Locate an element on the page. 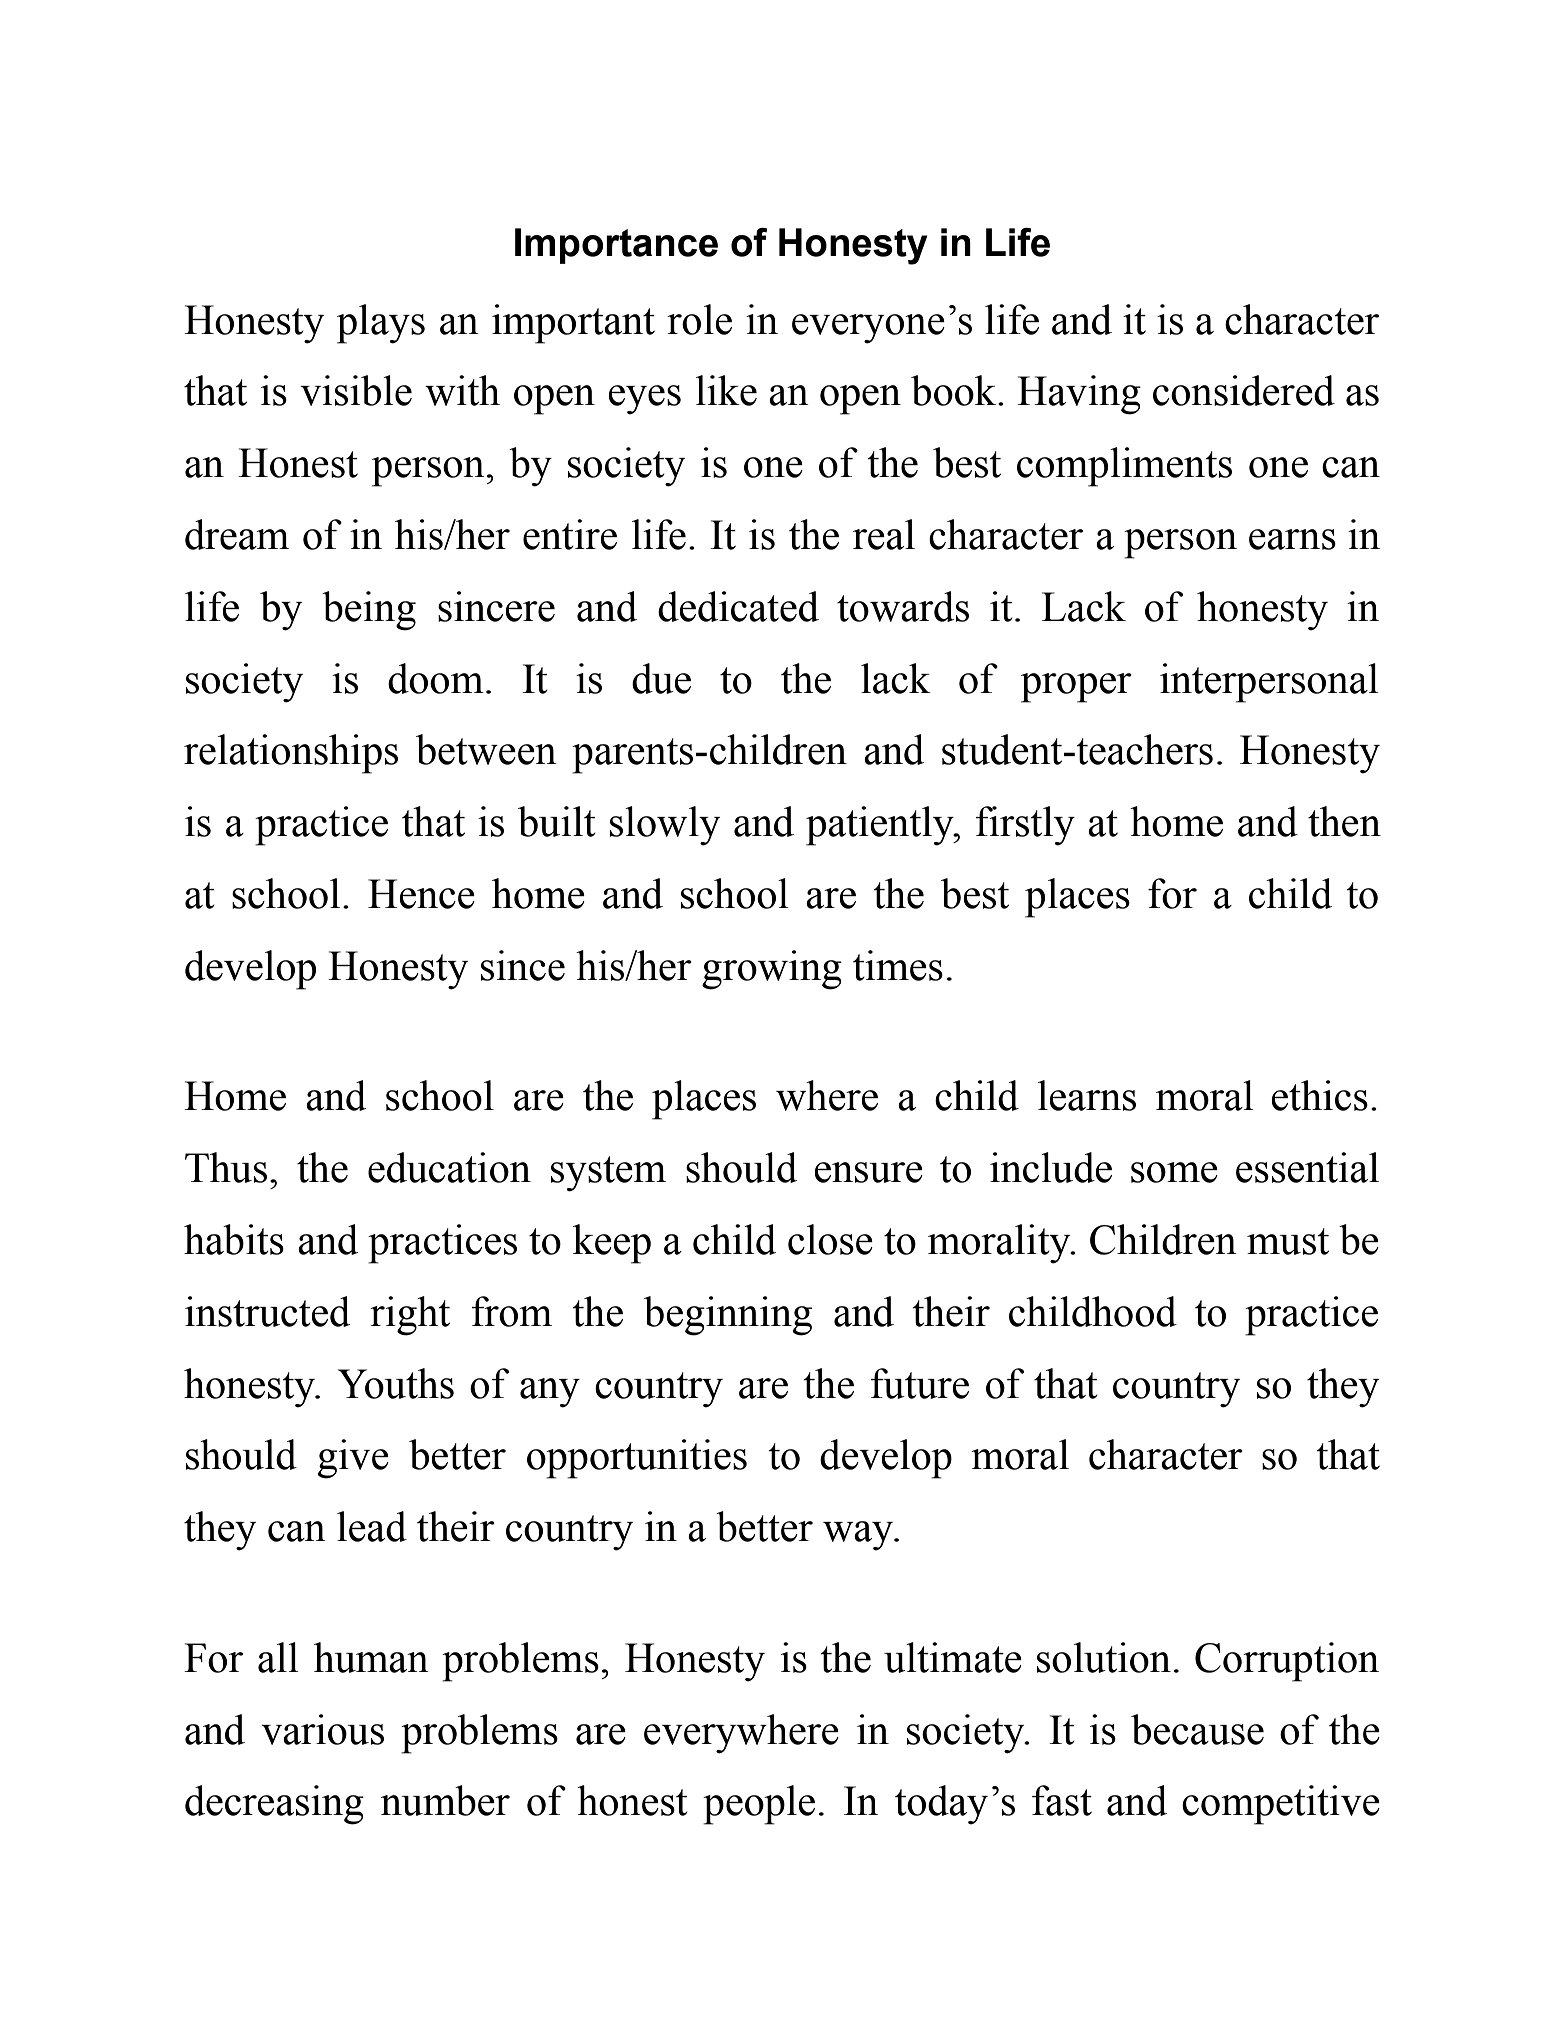 The width and height of the image is (1565, 2025). close is located at coordinates (830, 1239).
